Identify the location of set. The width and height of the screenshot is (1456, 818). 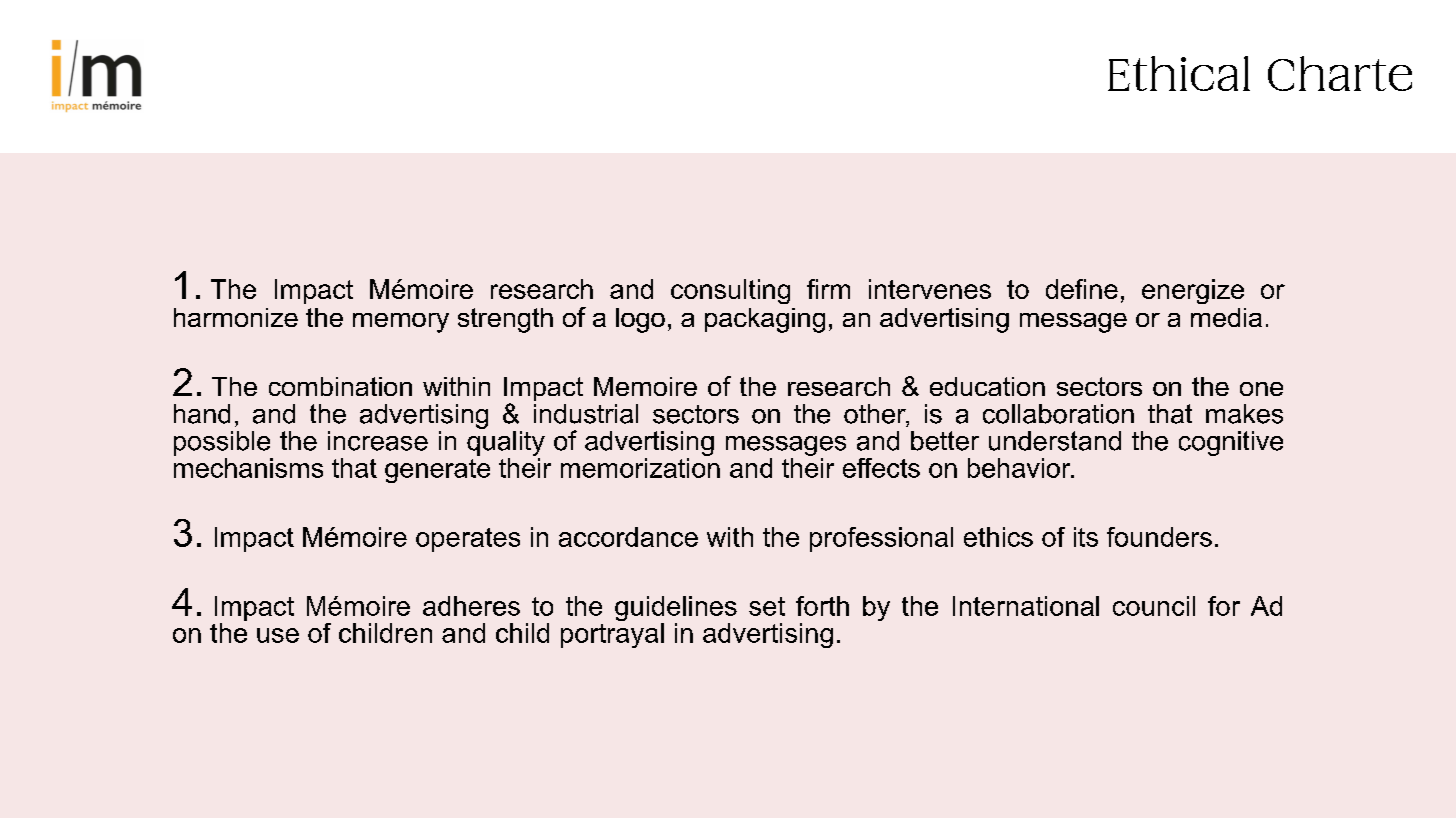
(767, 606).
